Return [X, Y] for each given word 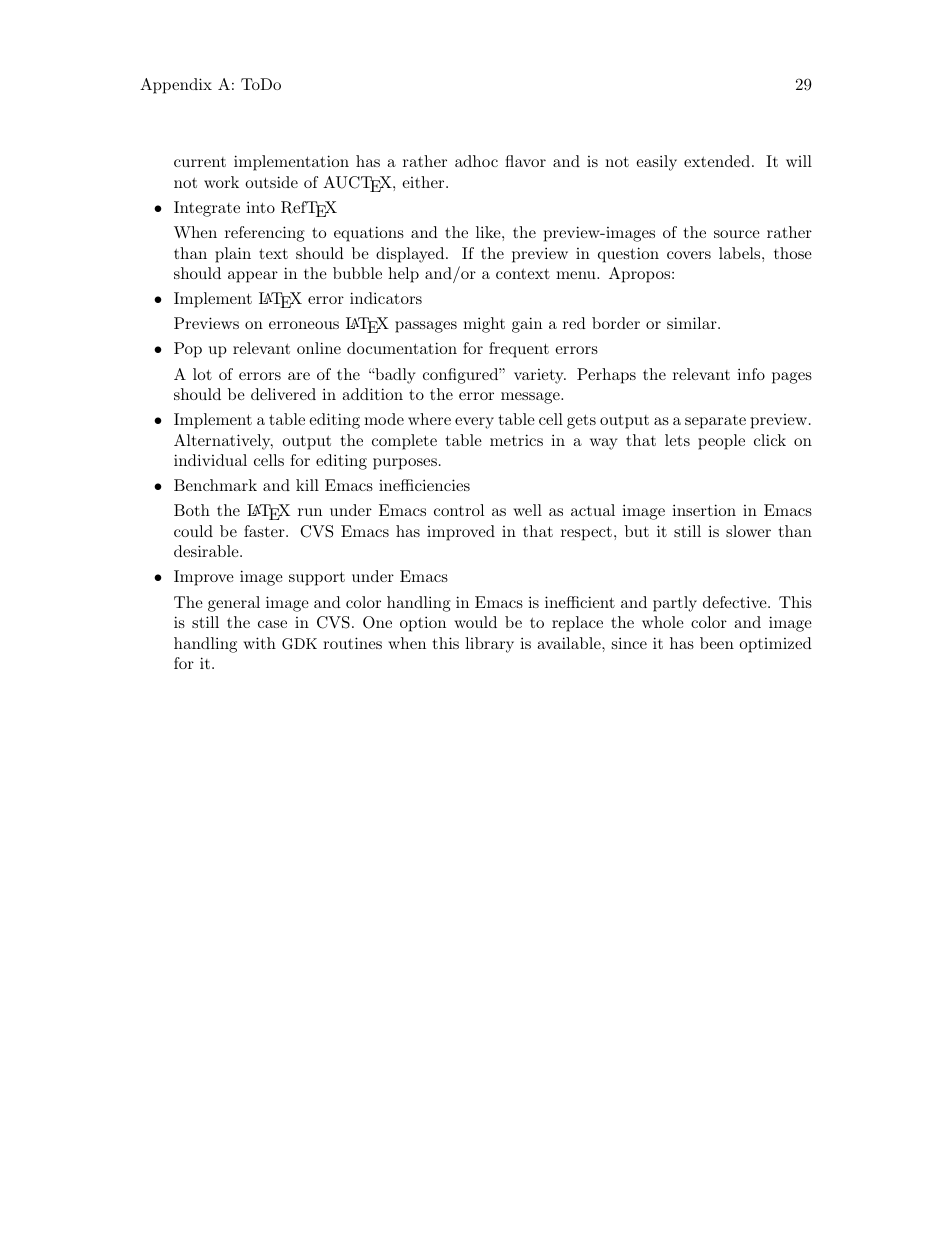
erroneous [304, 325]
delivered [283, 394]
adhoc [476, 161]
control [459, 510]
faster [265, 531]
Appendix [176, 86]
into [260, 207]
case [272, 624]
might [484, 325]
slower [748, 531]
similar [693, 323]
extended [717, 161]
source [737, 234]
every [474, 423]
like [488, 232]
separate [715, 422]
